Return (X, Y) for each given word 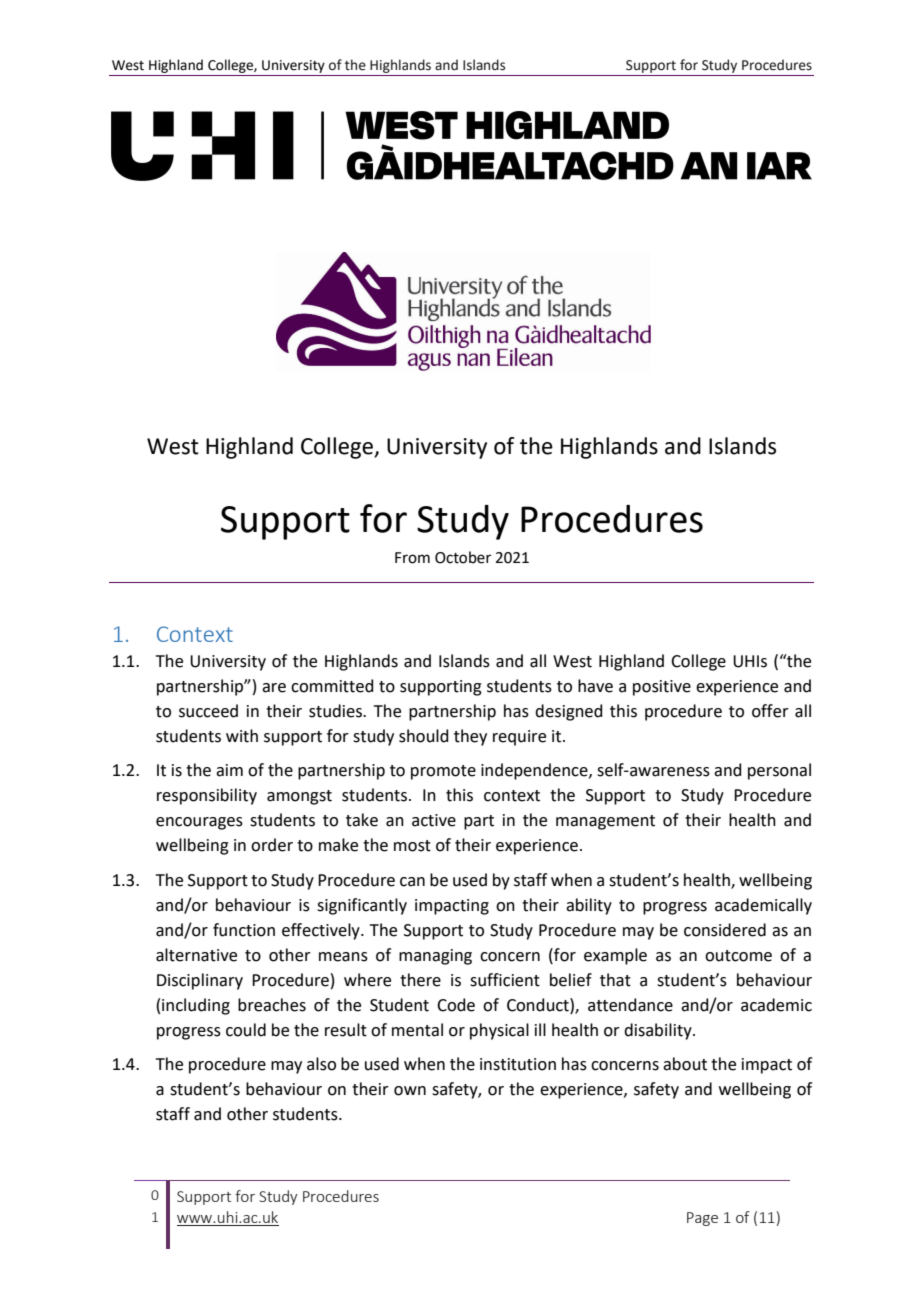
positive (662, 688)
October (463, 557)
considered (725, 930)
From (412, 558)
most (412, 846)
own (410, 1091)
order (272, 845)
